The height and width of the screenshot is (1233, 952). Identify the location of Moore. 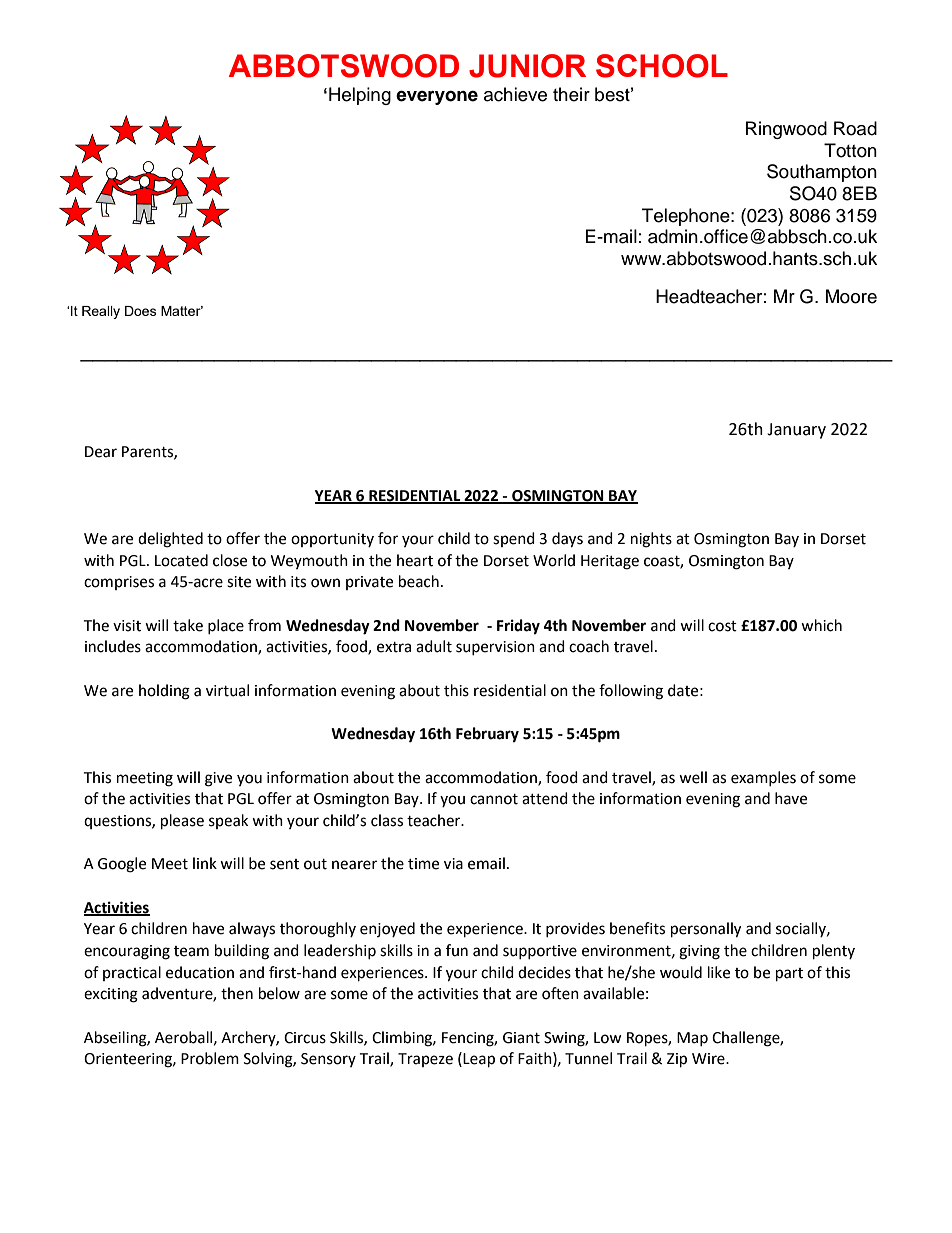
(851, 296).
